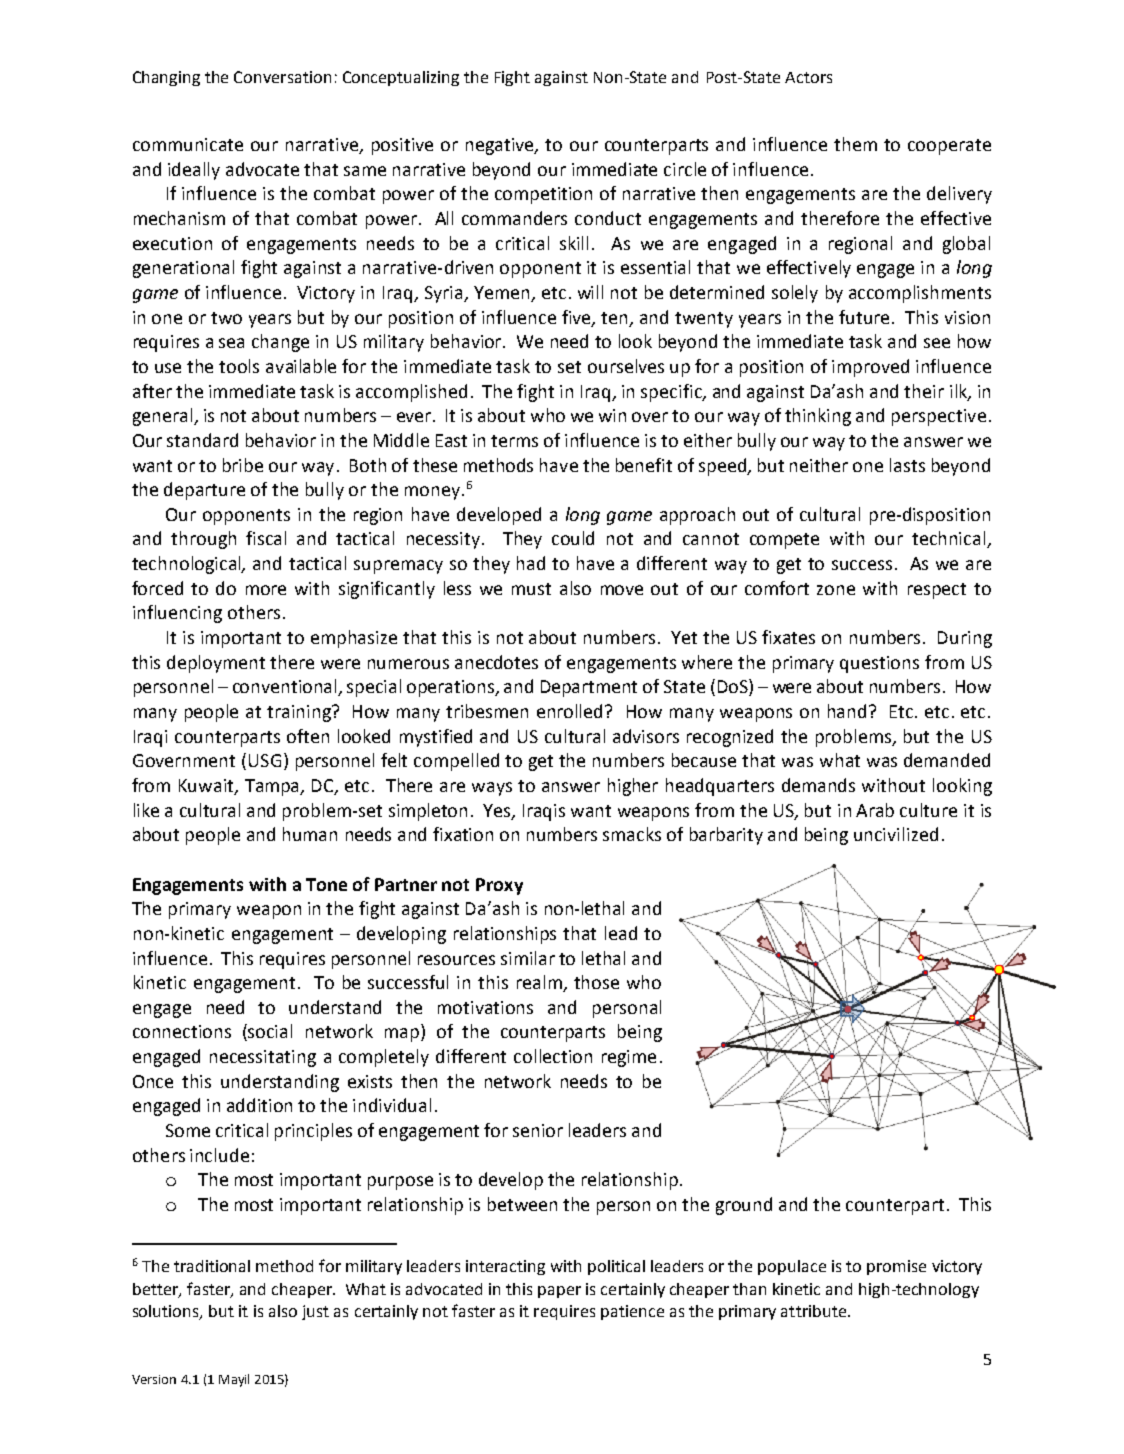  I want to click on improved, so click(870, 368).
